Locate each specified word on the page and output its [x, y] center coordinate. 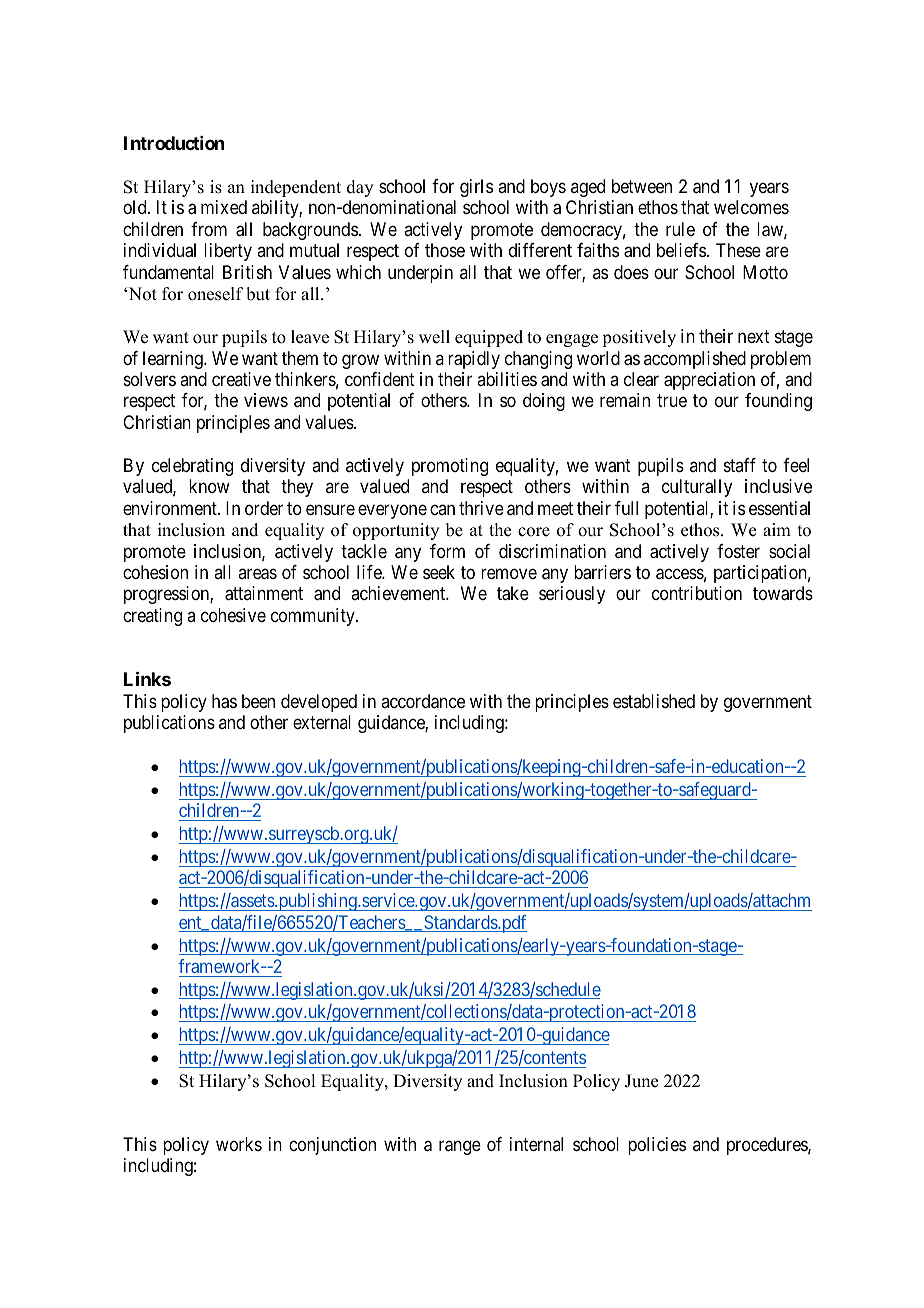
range [460, 1148]
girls [476, 188]
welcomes [751, 207]
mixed [224, 207]
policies [657, 1146]
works [239, 1144]
